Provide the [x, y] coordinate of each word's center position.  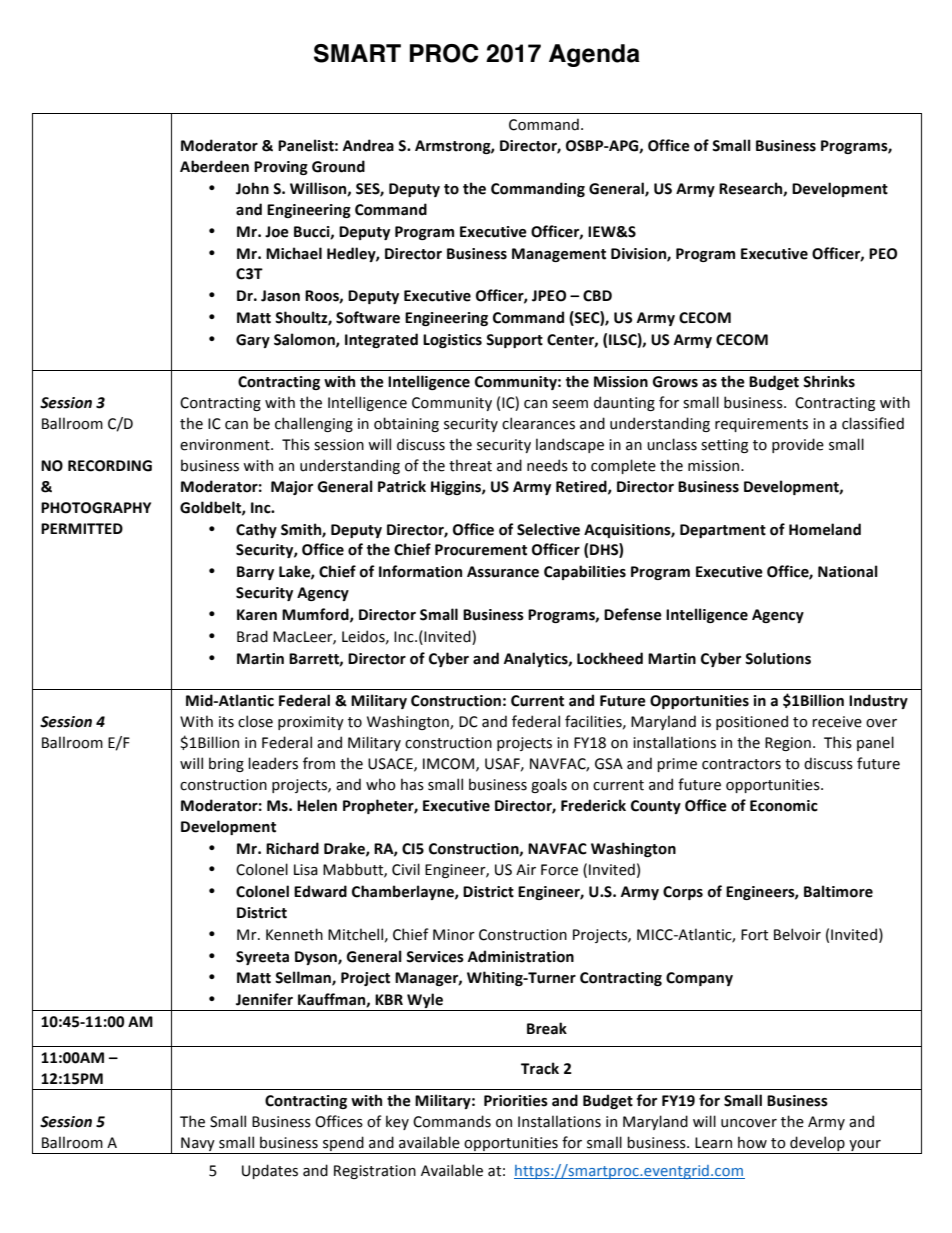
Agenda [594, 55]
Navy [198, 1145]
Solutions [778, 658]
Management [559, 255]
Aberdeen [214, 166]
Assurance [503, 572]
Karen [257, 615]
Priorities [516, 1101]
